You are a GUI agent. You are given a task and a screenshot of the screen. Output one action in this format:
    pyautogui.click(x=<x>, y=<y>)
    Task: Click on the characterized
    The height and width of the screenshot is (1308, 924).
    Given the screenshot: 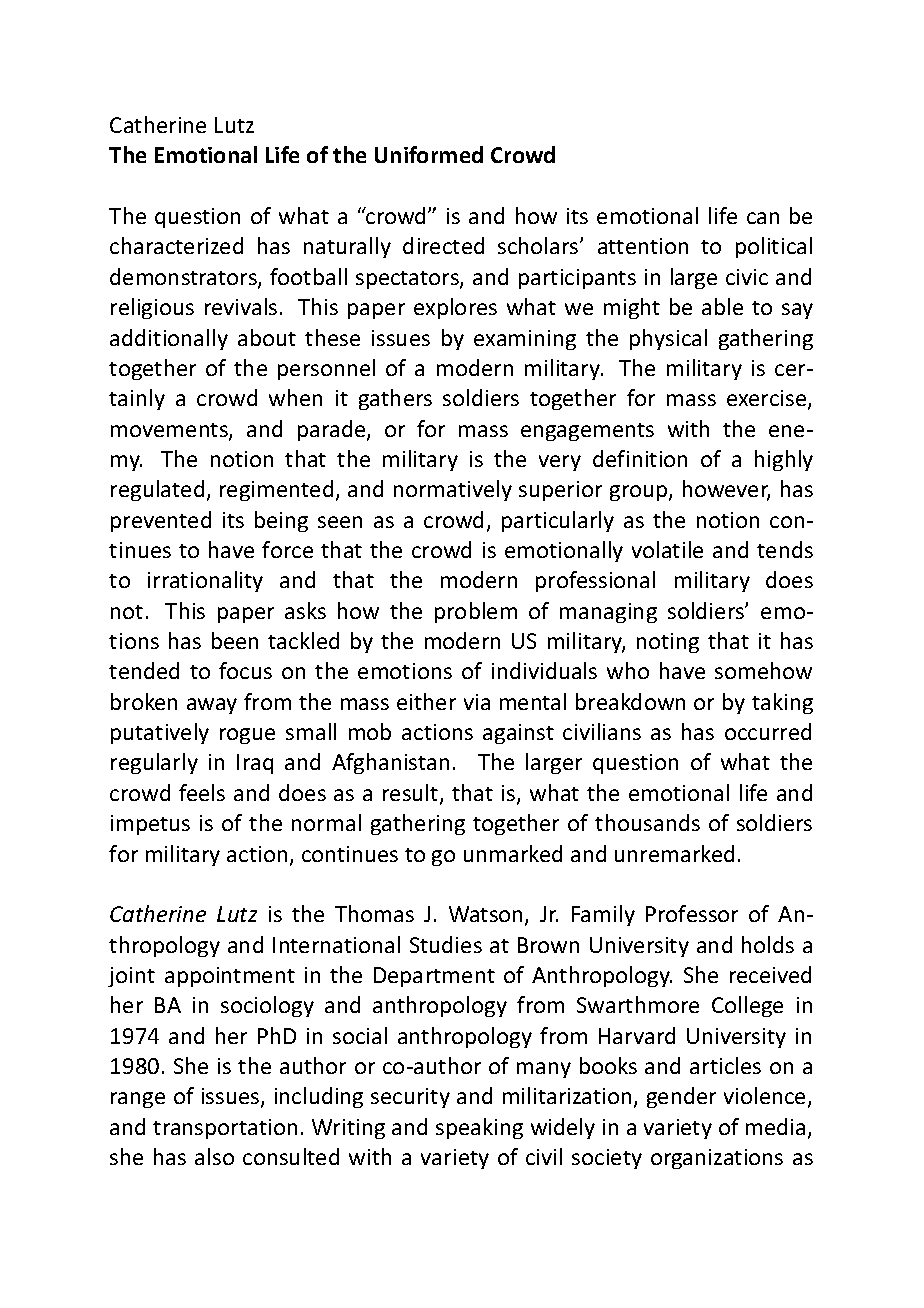 What is the action you would take?
    pyautogui.click(x=176, y=245)
